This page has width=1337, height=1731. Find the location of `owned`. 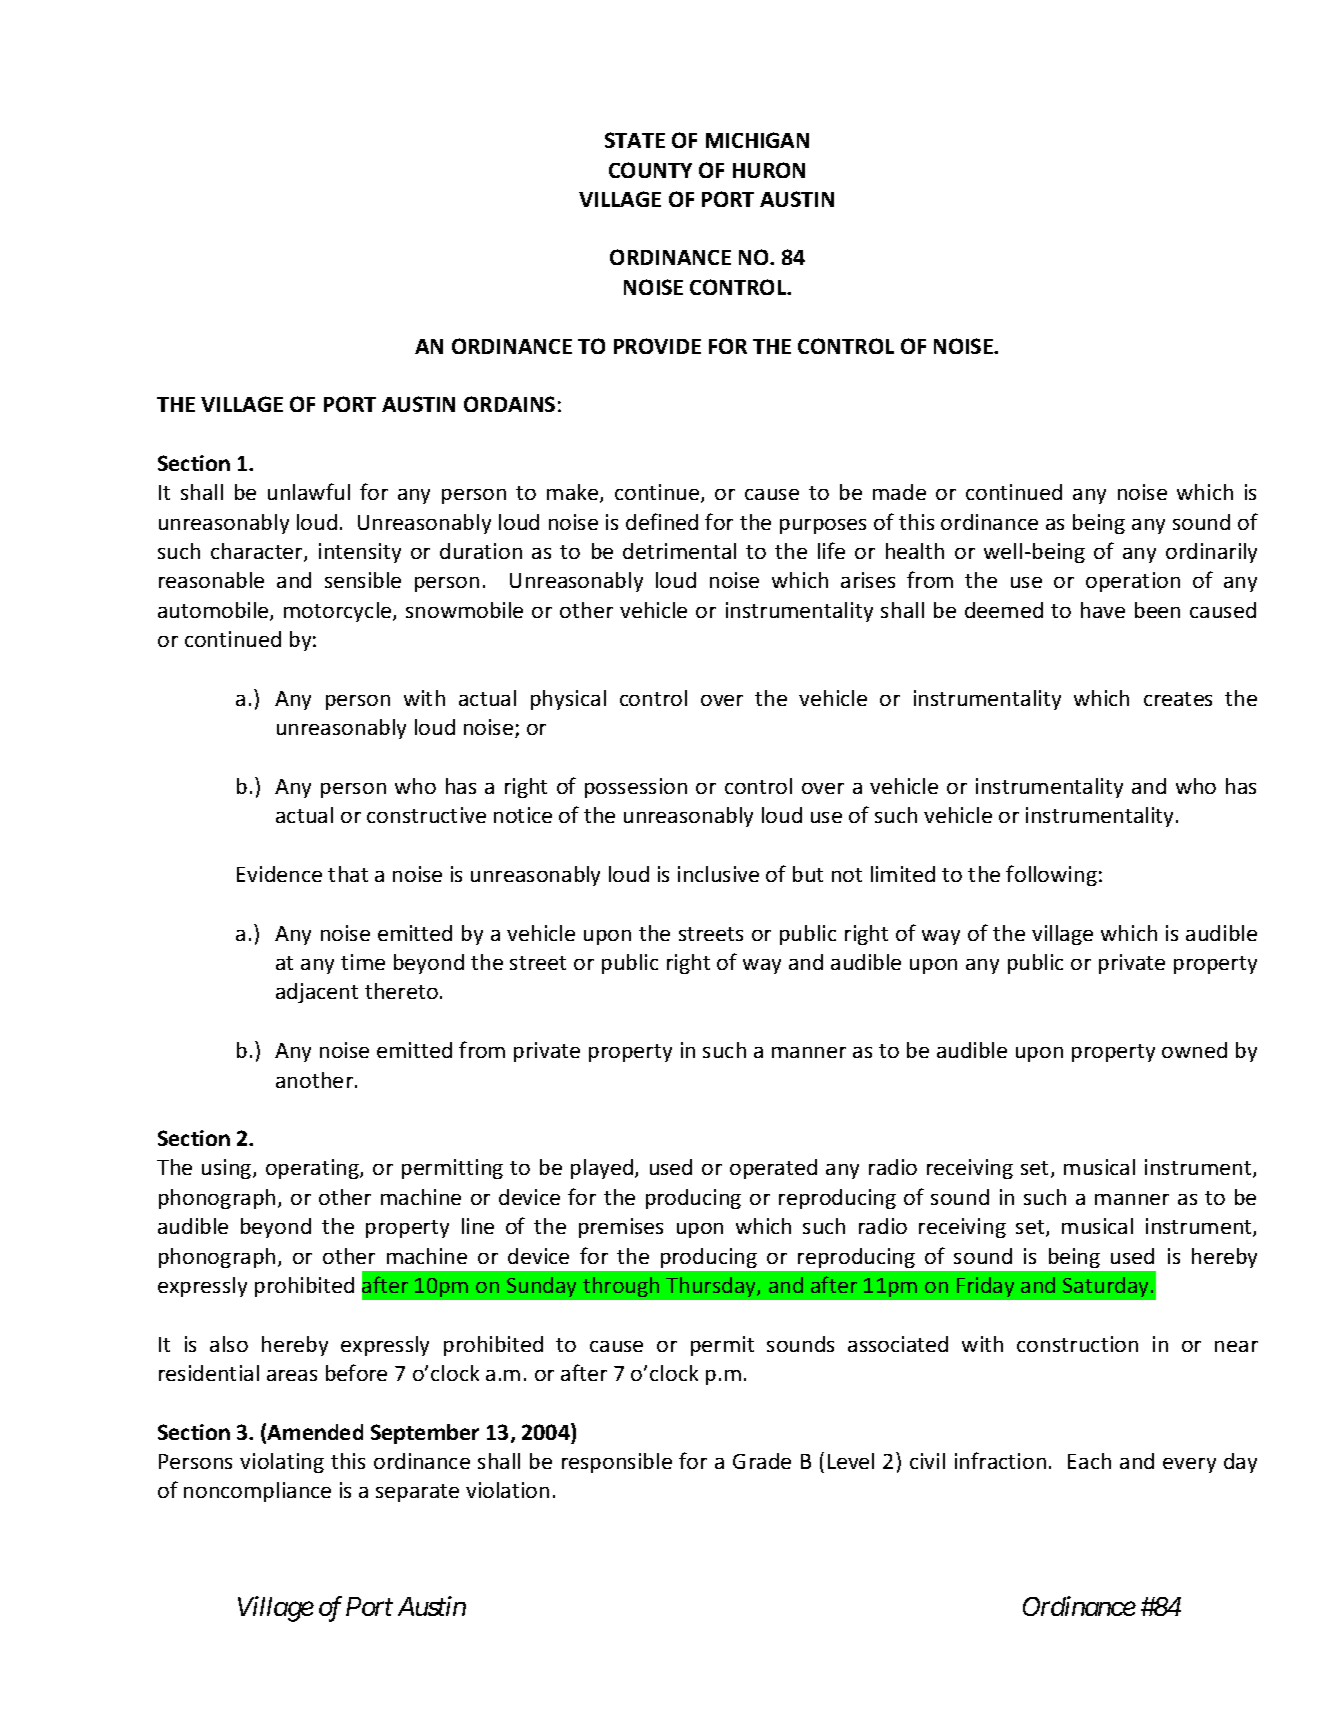

owned is located at coordinates (1194, 1050).
